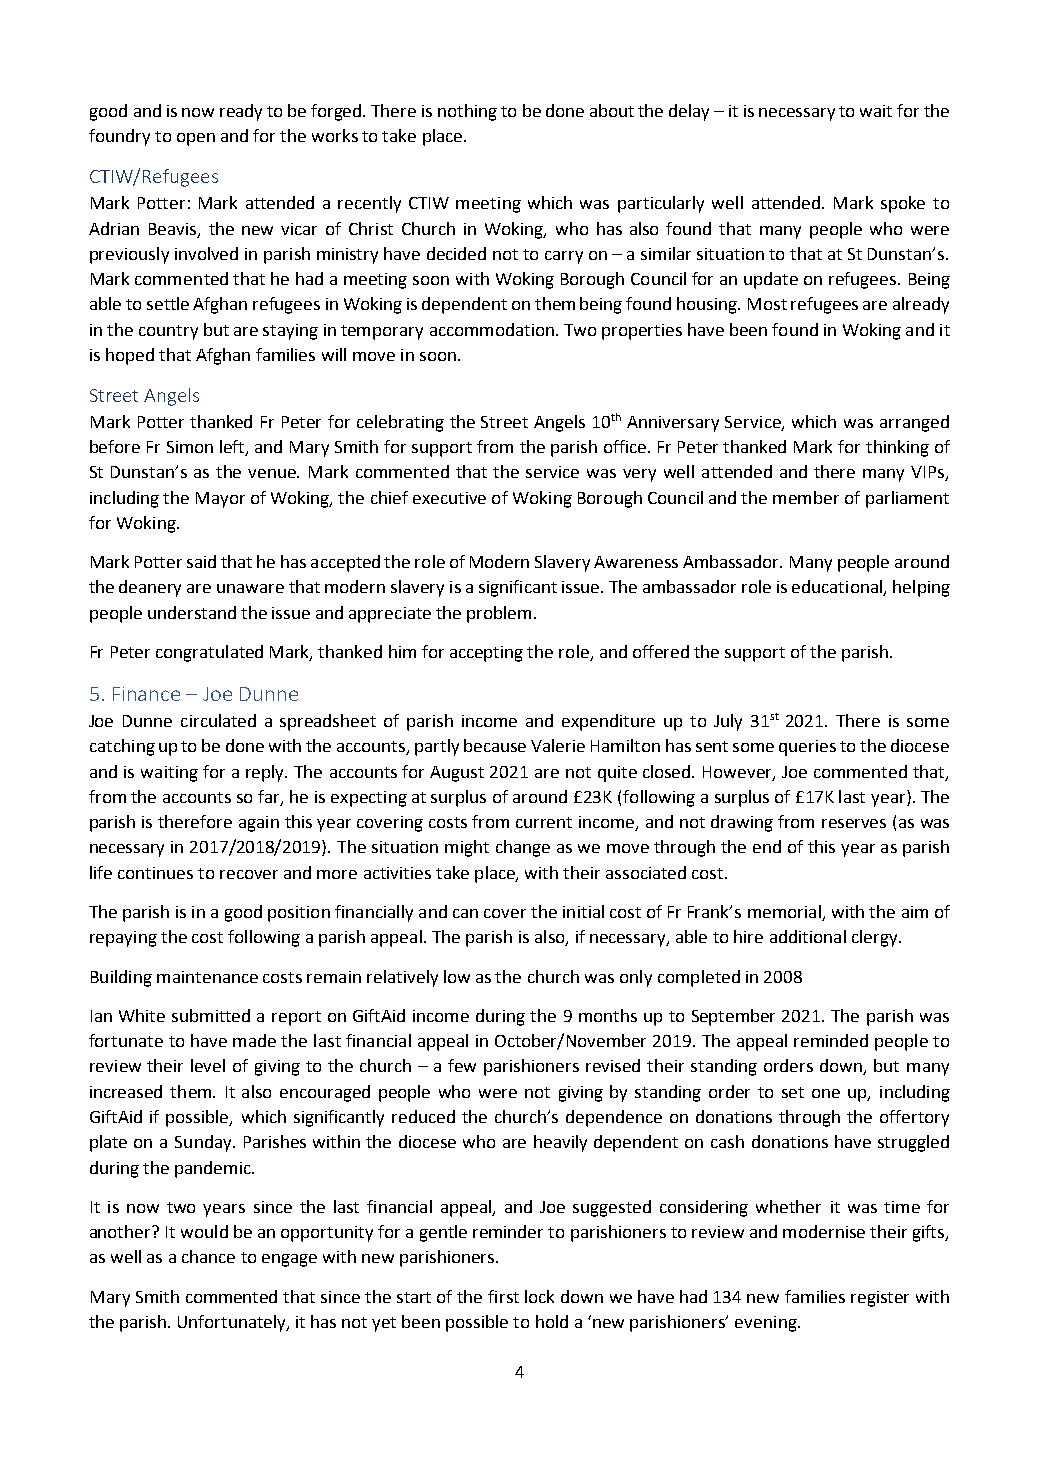 This image has height=1469, width=1039. Describe the element at coordinates (897, 448) in the image. I see `thinking` at that location.
